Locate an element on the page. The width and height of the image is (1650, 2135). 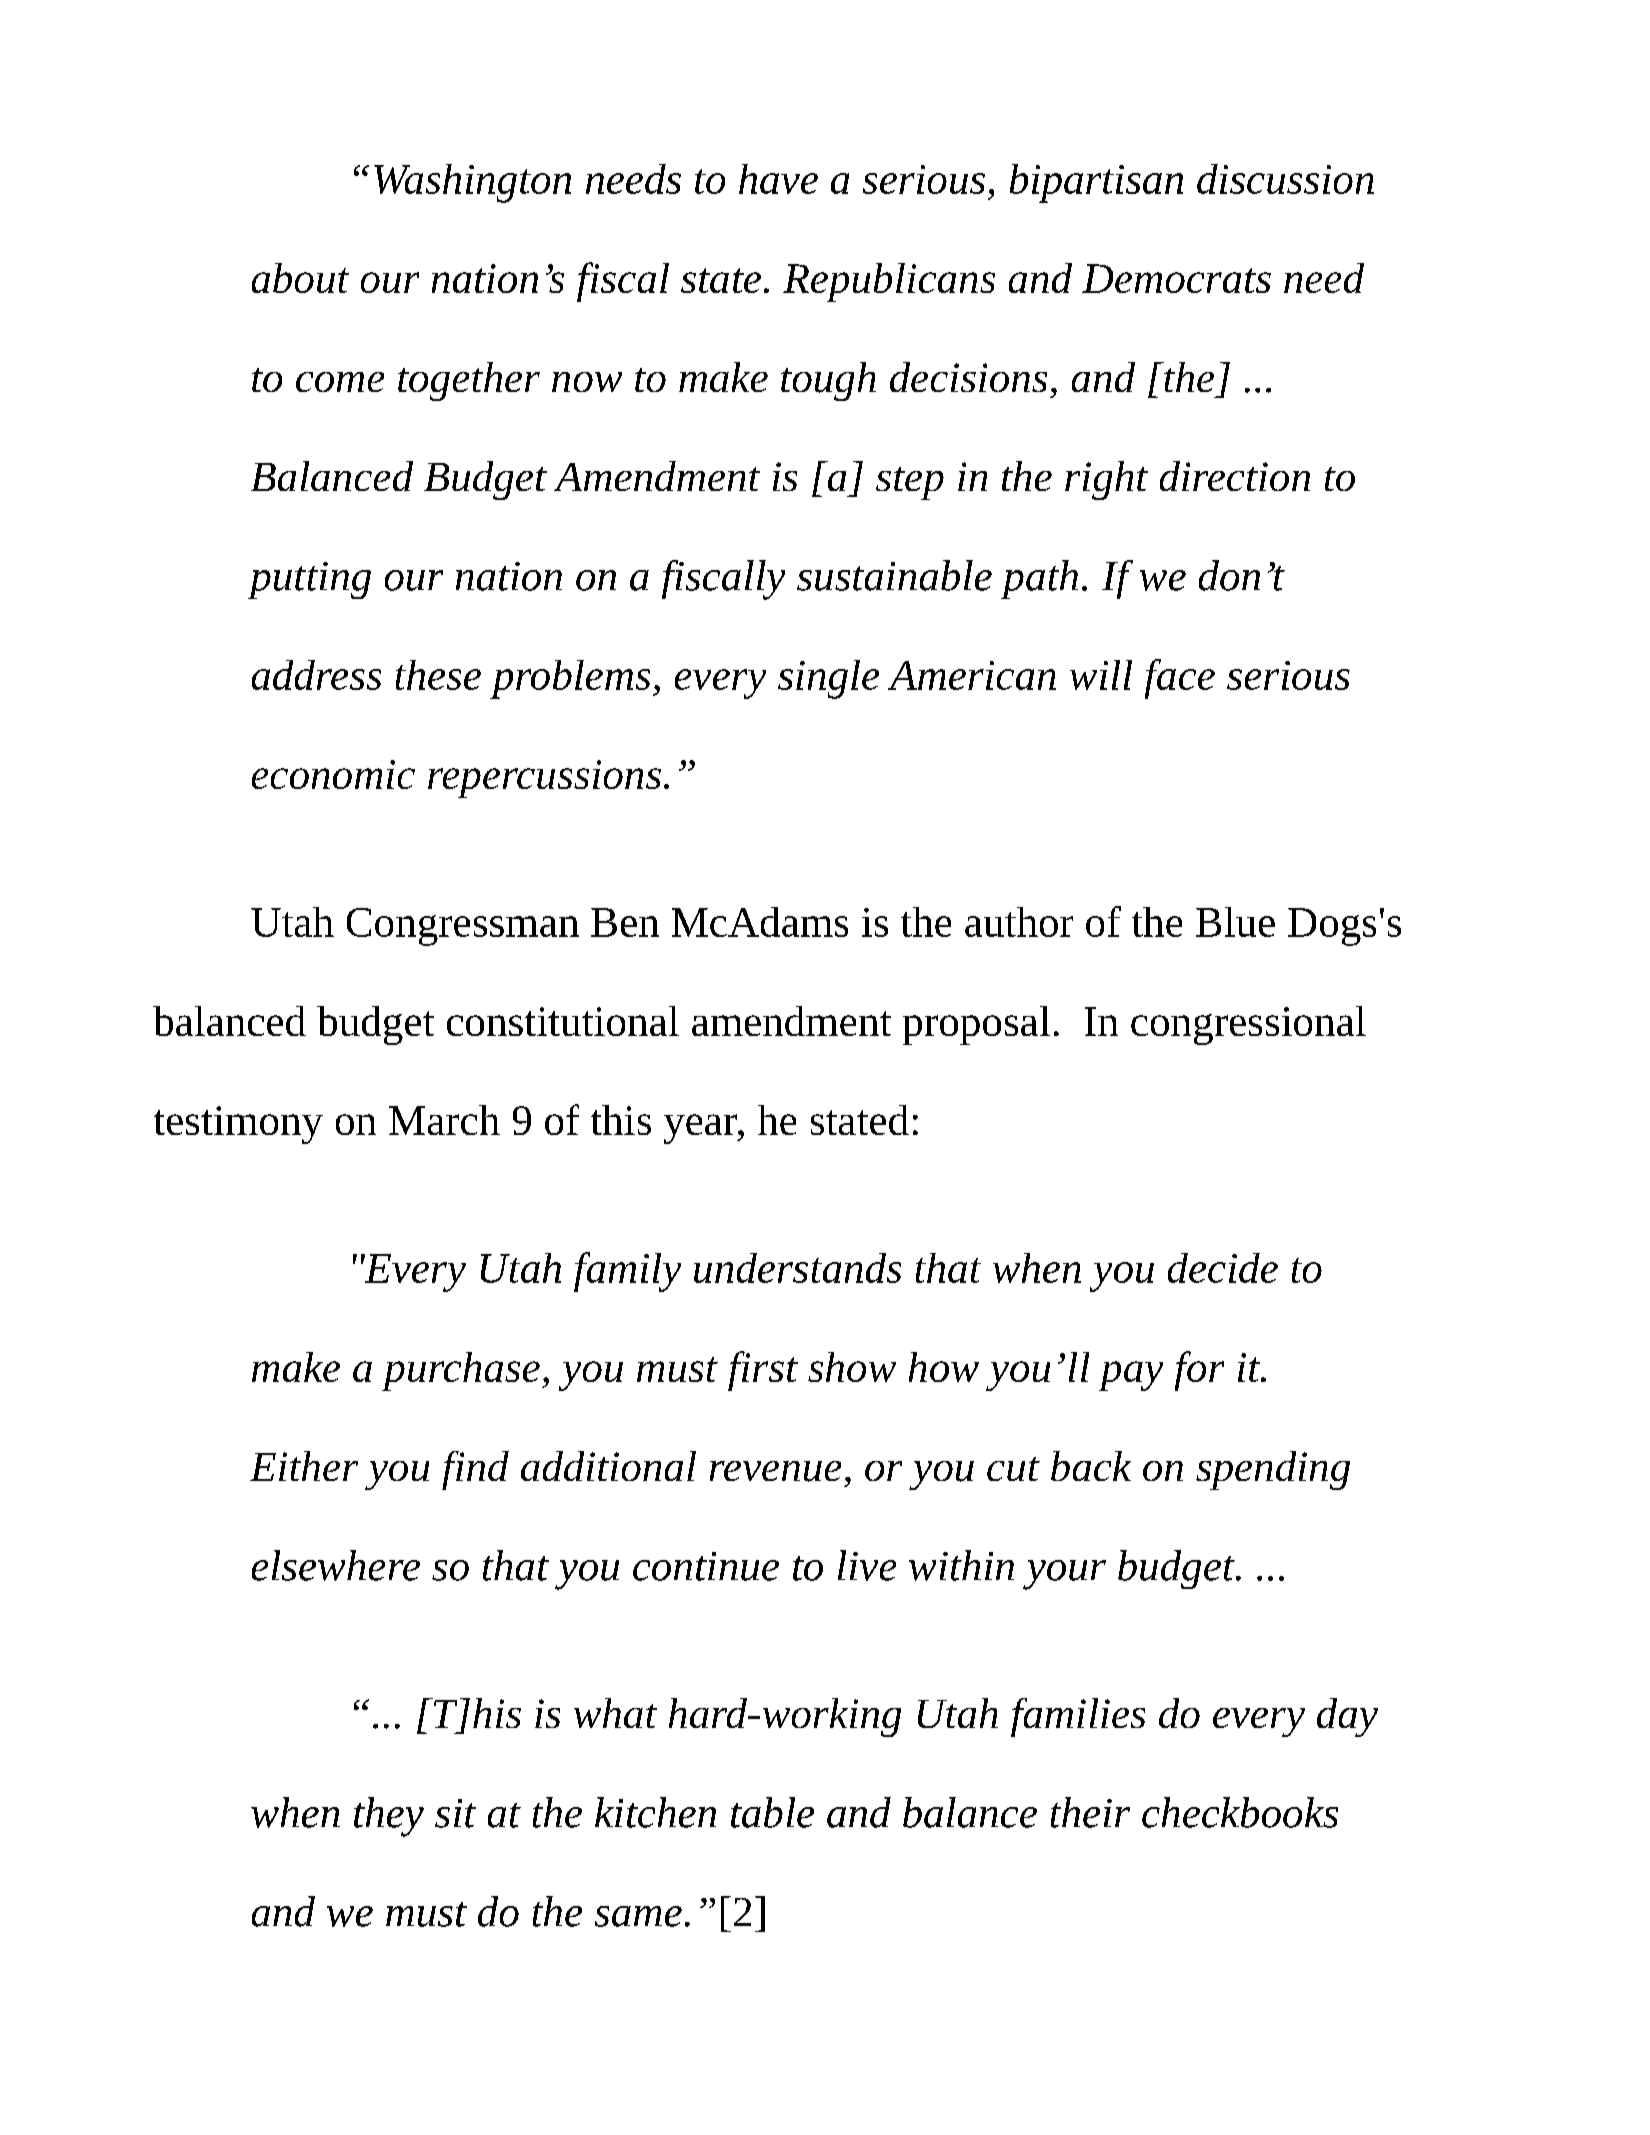
year is located at coordinates (701, 1129).
